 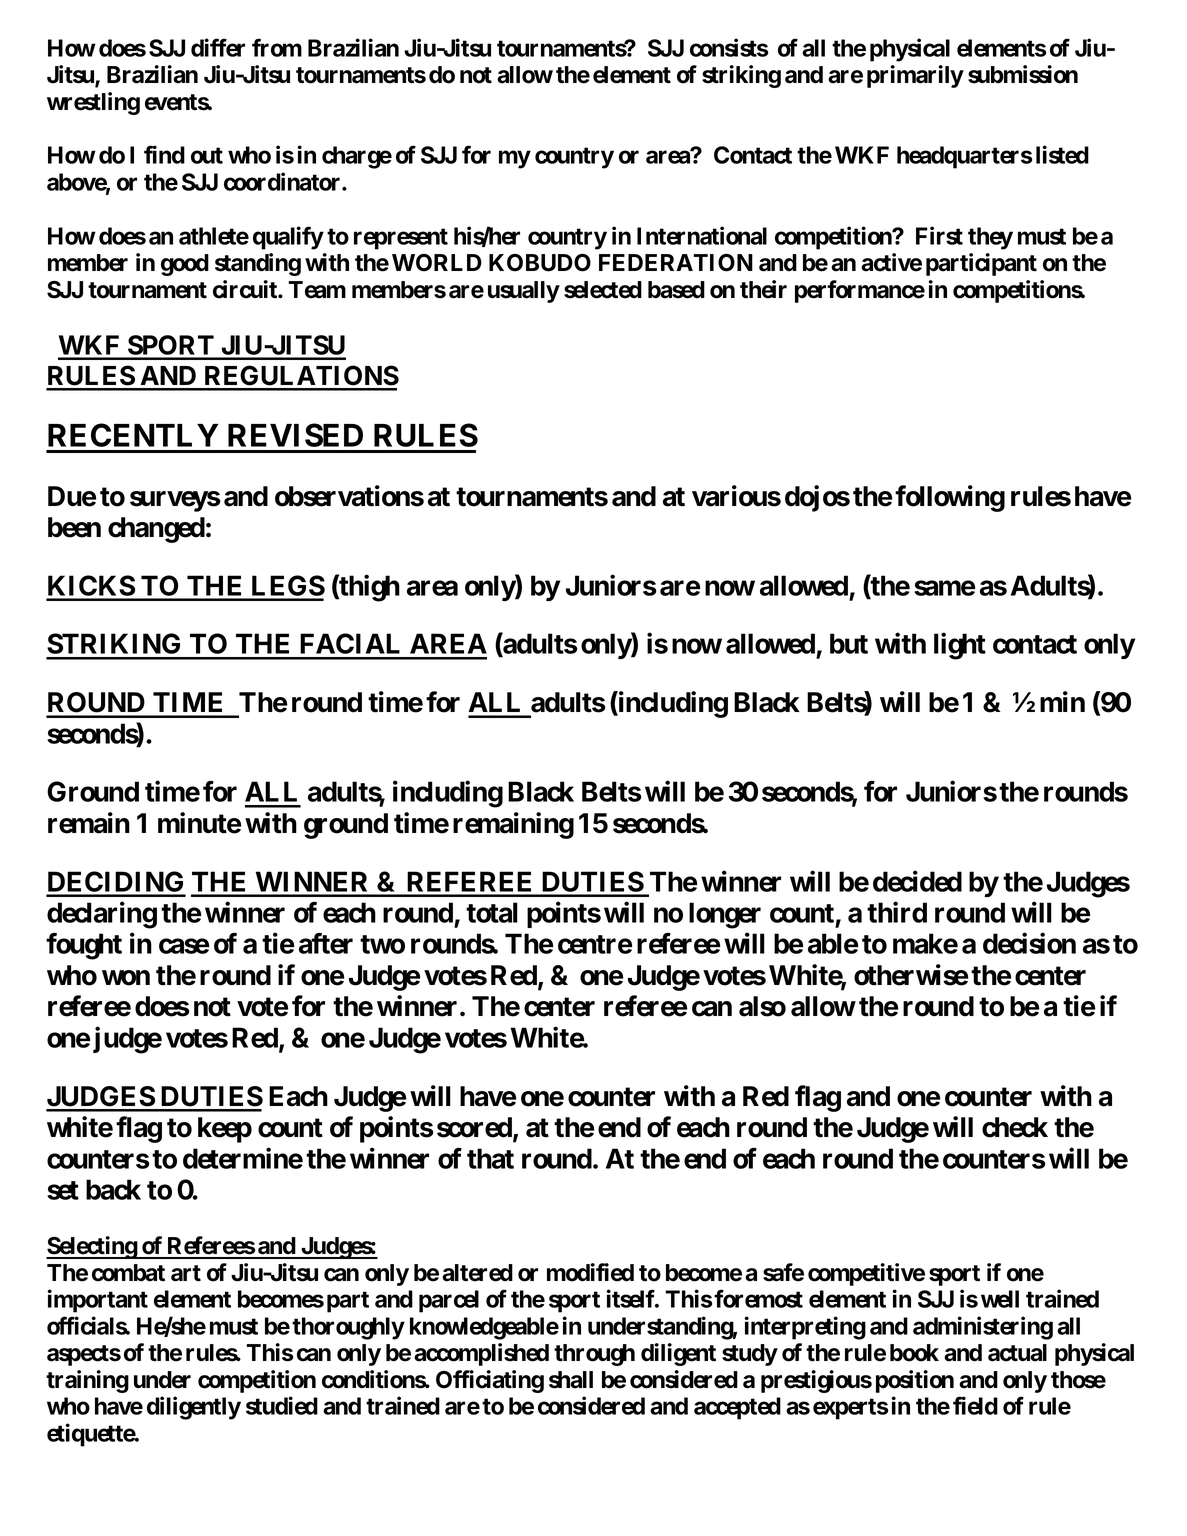 I want to click on shall, so click(x=571, y=1380).
